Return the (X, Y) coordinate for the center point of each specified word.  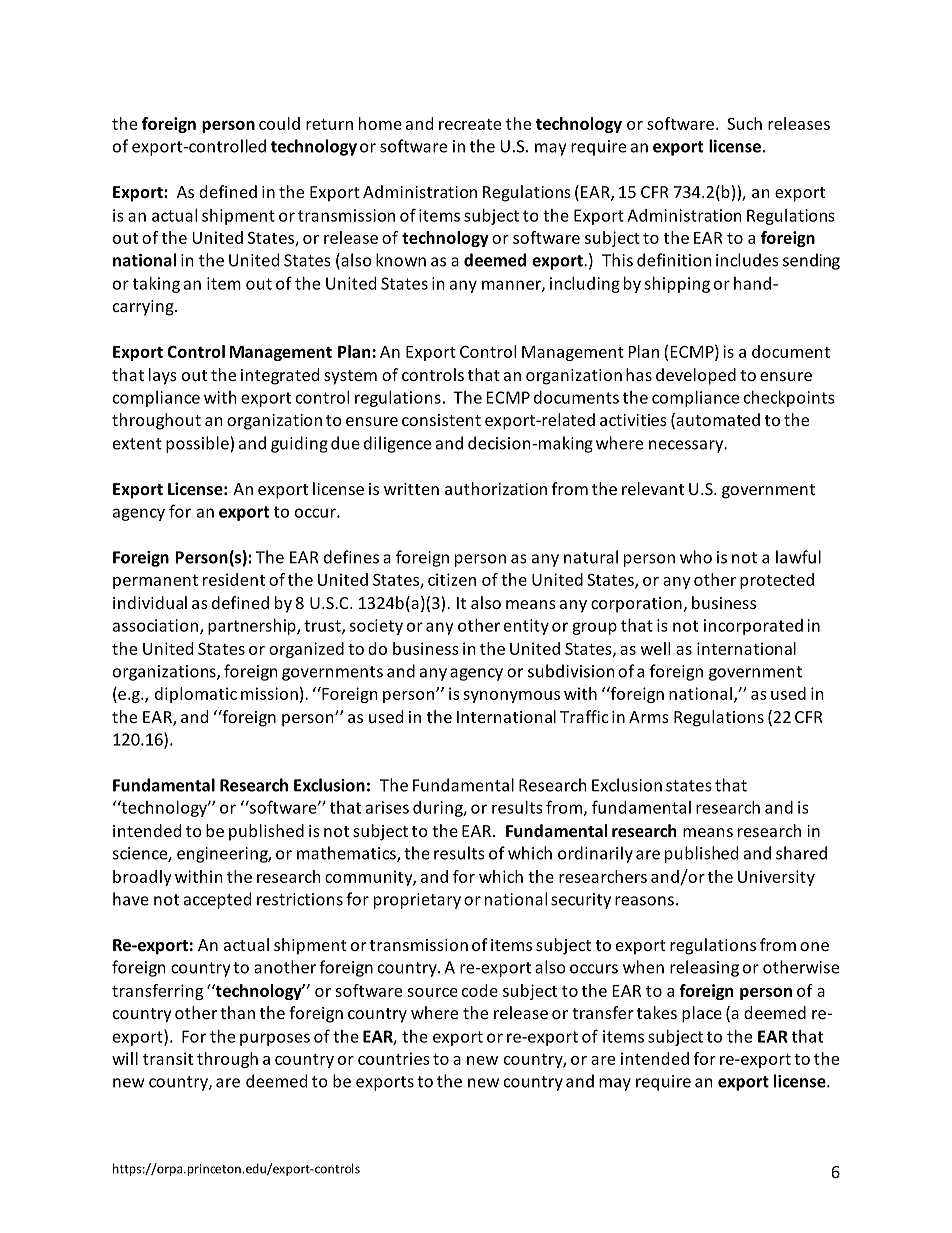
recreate (470, 124)
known (401, 260)
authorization (496, 488)
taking (156, 285)
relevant (653, 488)
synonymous (511, 697)
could (279, 123)
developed (696, 376)
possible (198, 444)
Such (744, 123)
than (237, 1012)
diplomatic (196, 695)
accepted (217, 900)
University (776, 878)
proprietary (417, 901)
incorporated (753, 627)
